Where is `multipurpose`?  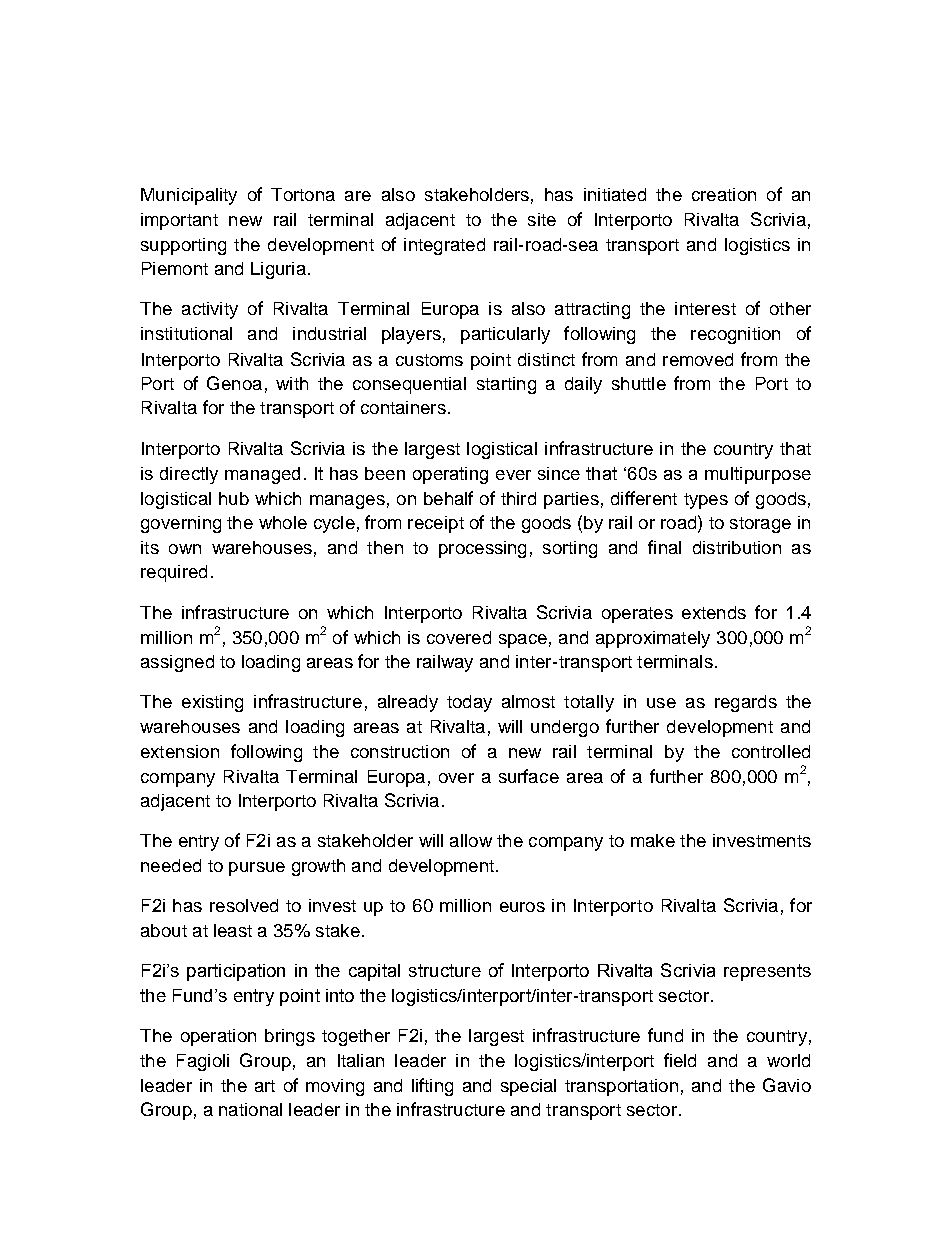
multipurpose is located at coordinates (758, 475).
